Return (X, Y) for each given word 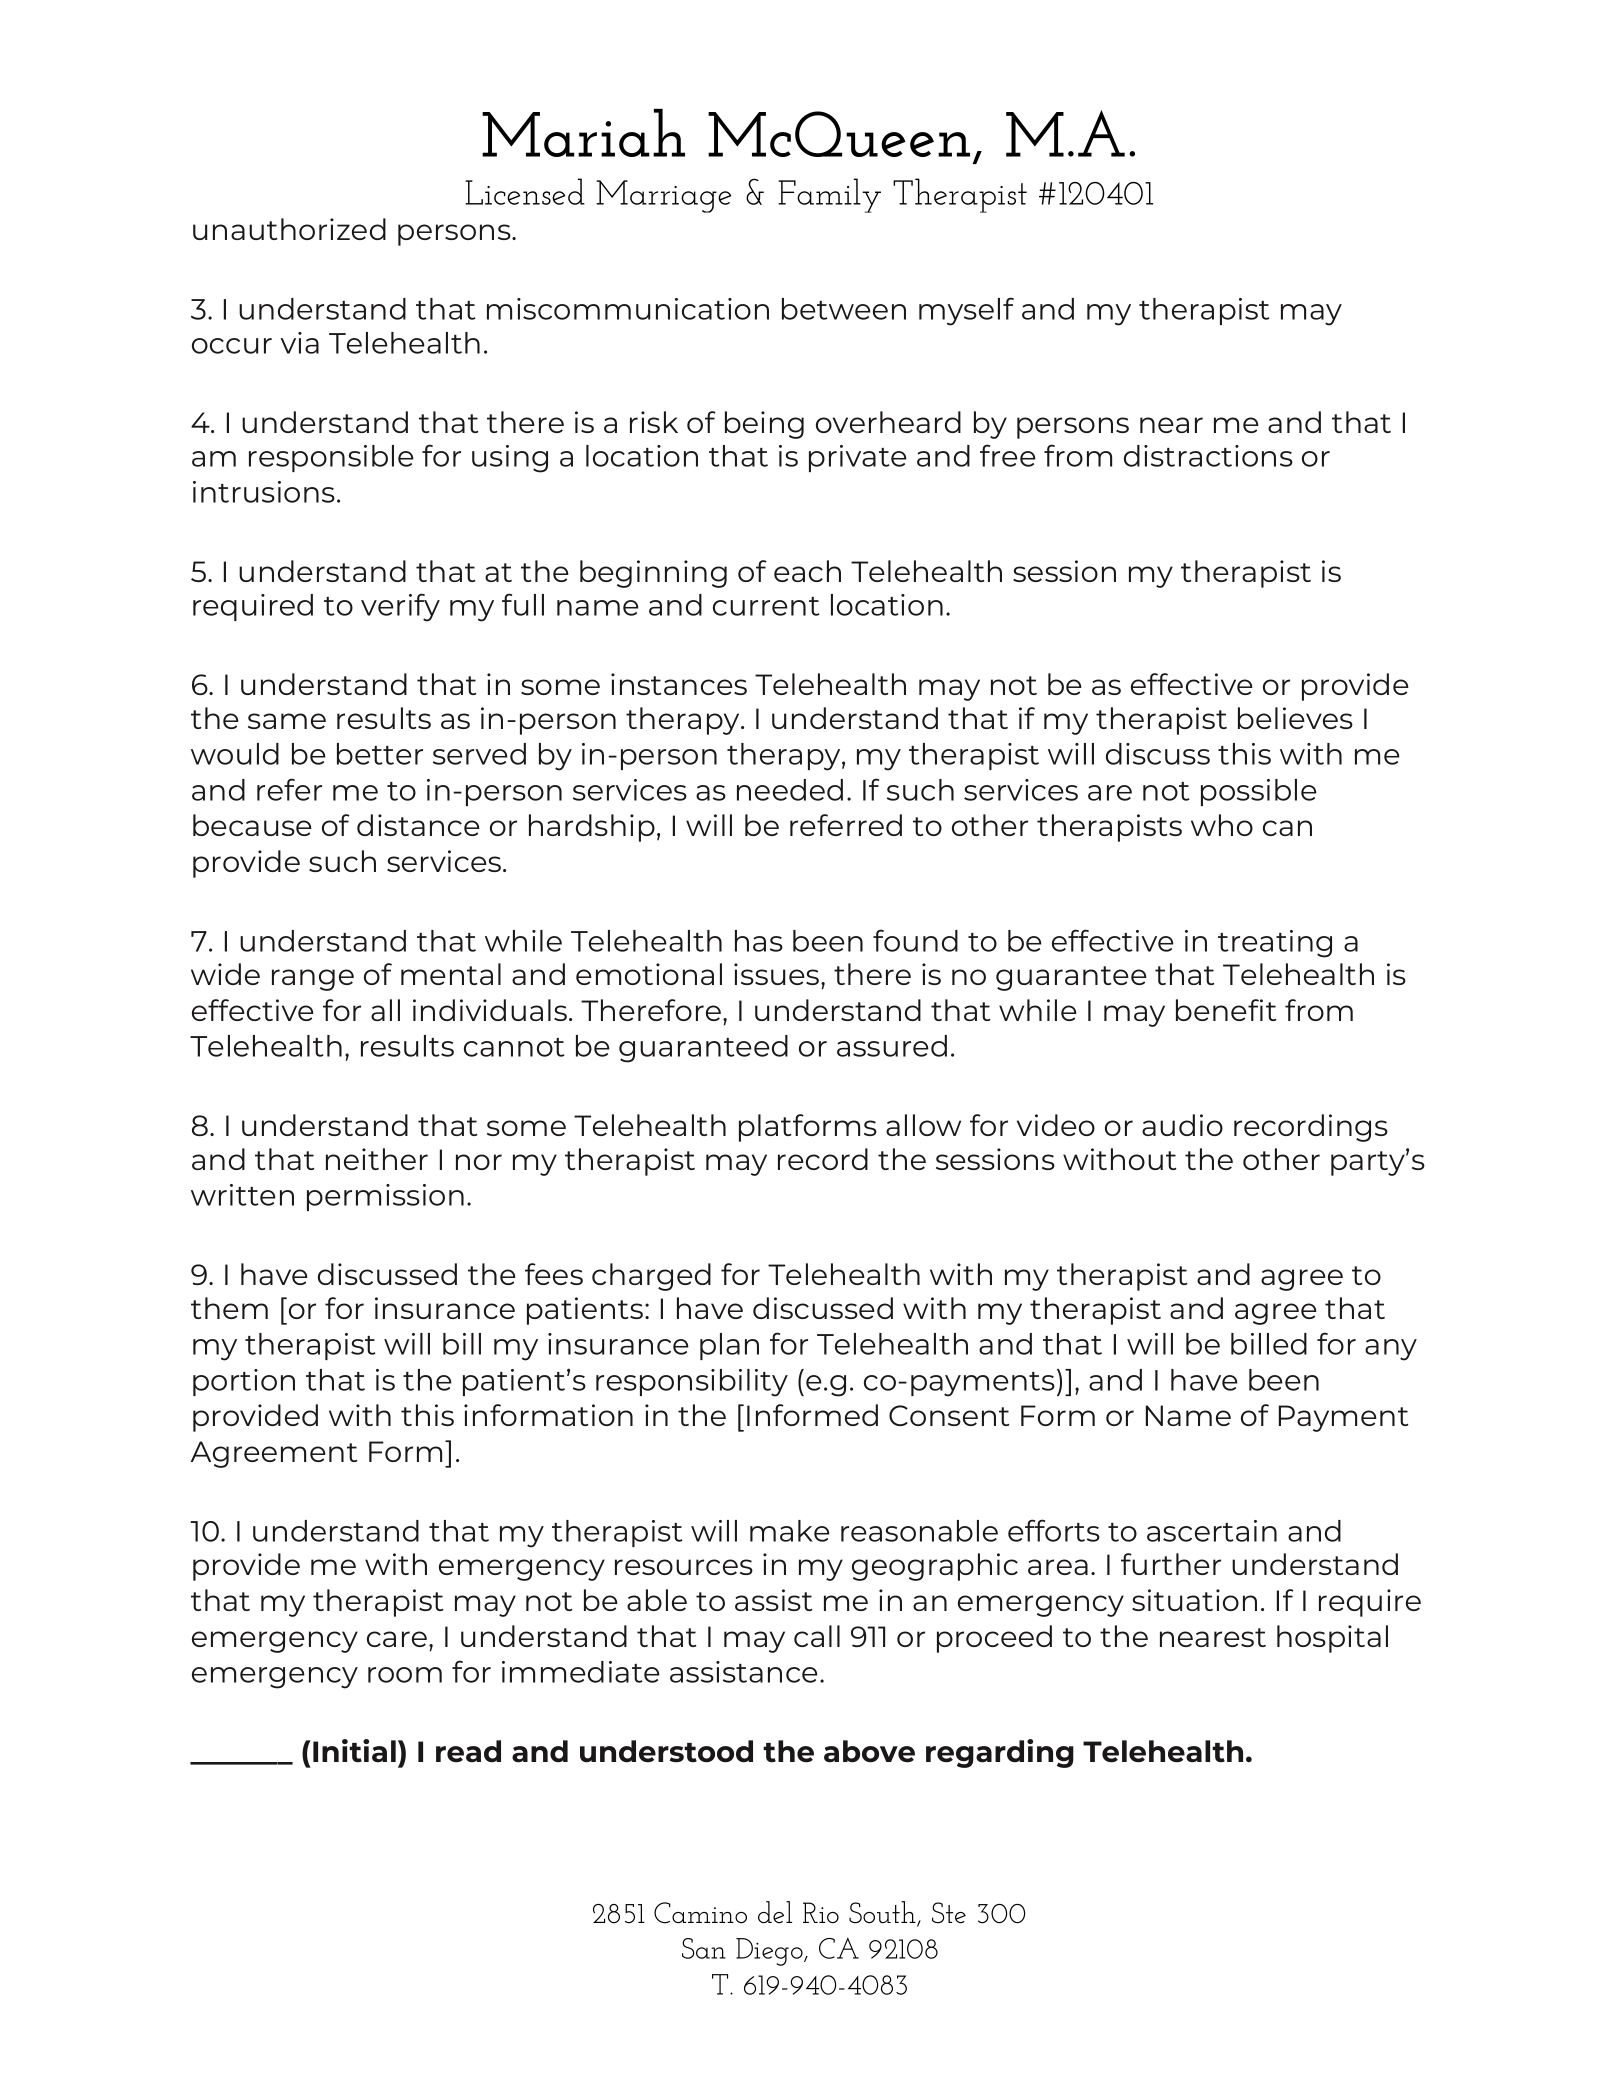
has (759, 941)
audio (1182, 1125)
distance (418, 825)
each (807, 571)
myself (966, 311)
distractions (1208, 456)
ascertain (1212, 1531)
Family (829, 195)
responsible (331, 458)
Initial (354, 1751)
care (397, 1639)
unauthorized (289, 229)
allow (923, 1125)
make (790, 1531)
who (1222, 825)
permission (385, 1197)
